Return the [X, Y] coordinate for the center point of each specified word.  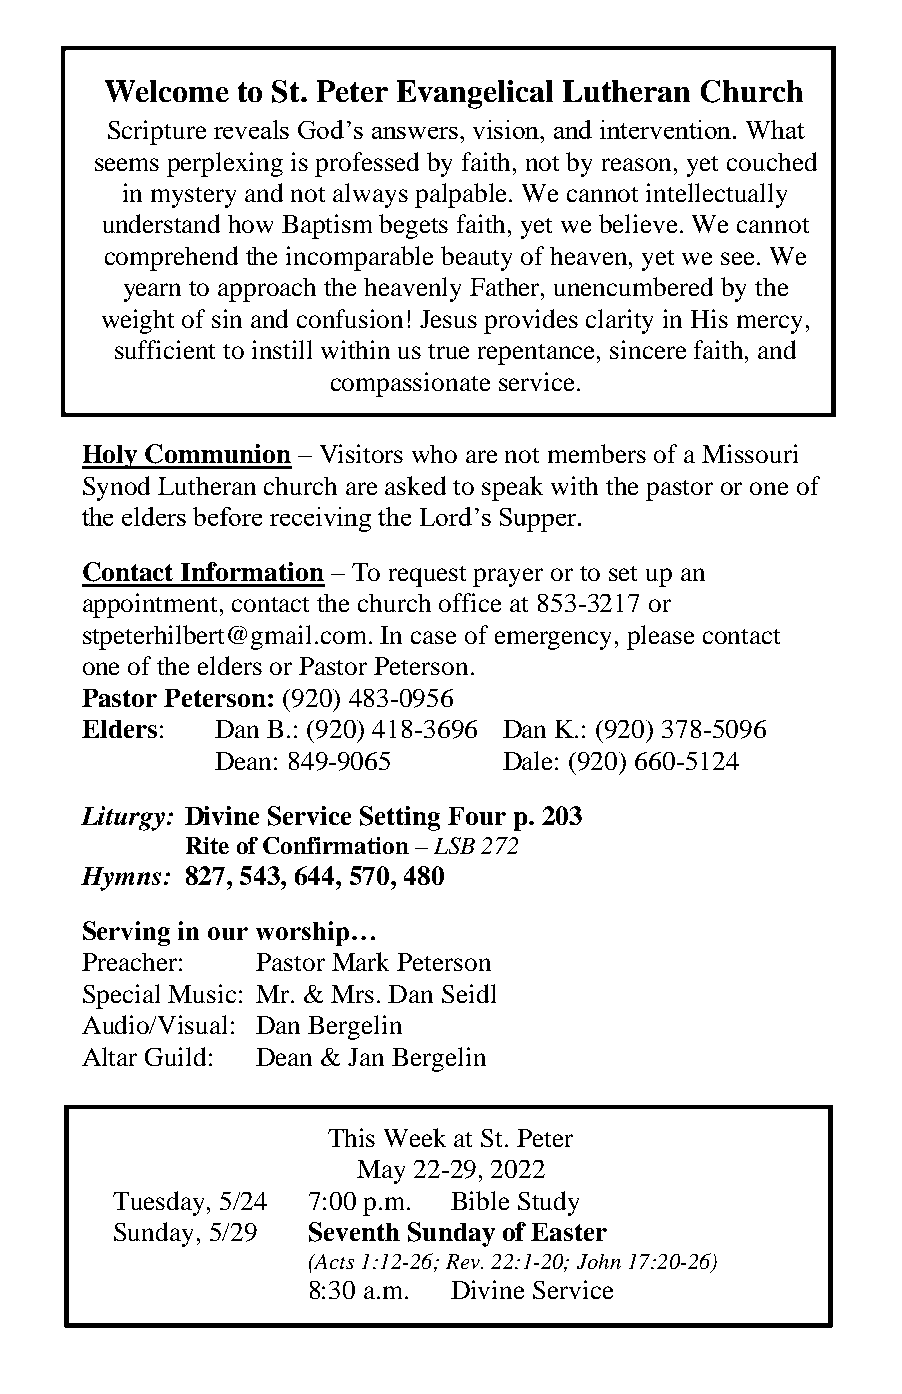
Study [548, 1203]
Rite [207, 845]
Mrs [352, 994]
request [427, 576]
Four [477, 816]
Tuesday [158, 1203]
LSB [454, 845]
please [660, 637]
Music [202, 993]
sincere [648, 349]
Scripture [157, 132]
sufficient [165, 349]
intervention [667, 129]
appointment [152, 605]
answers [416, 133]
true [448, 351]
